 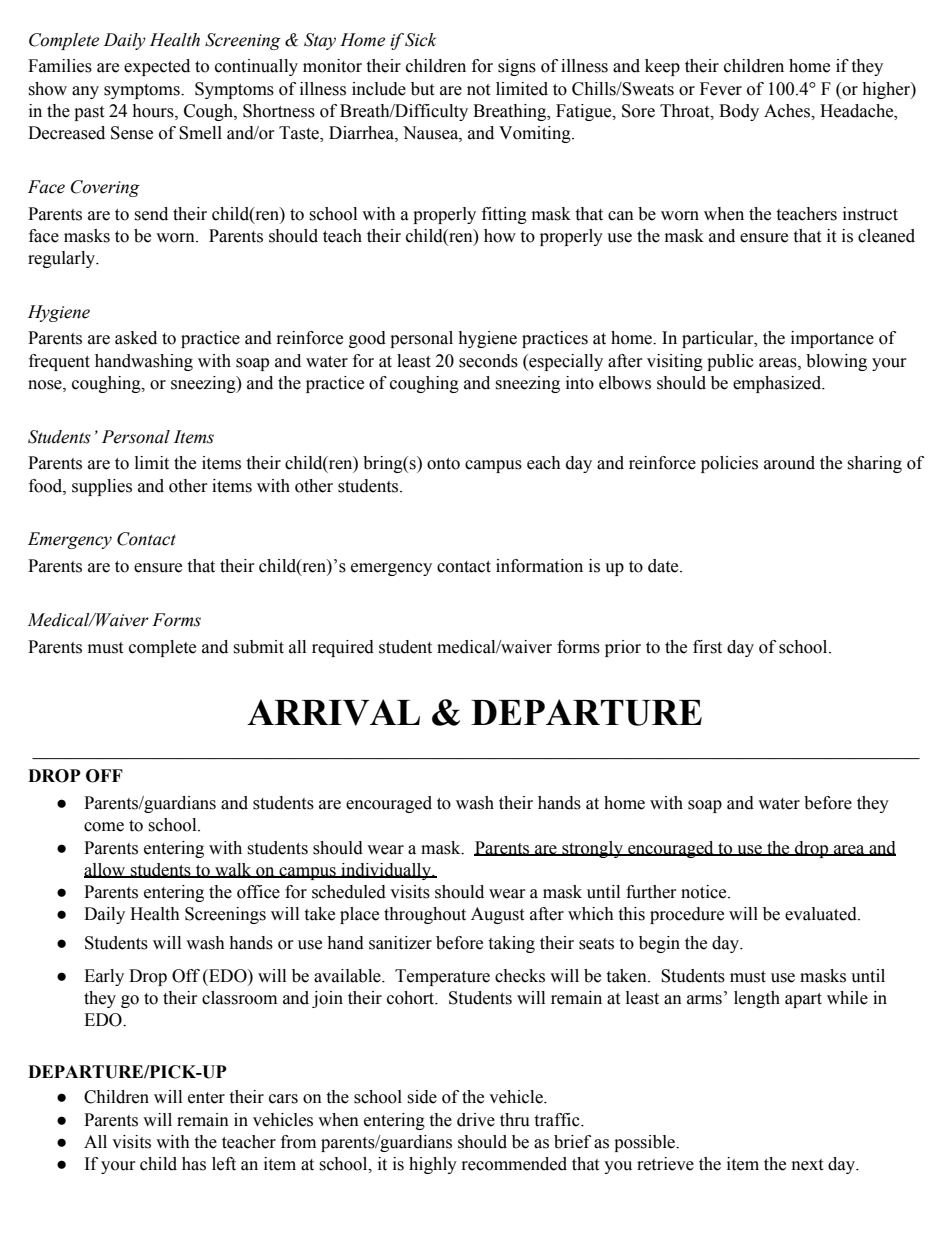 What do you see at coordinates (504, 215) in the screenshot?
I see `fitting` at bounding box center [504, 215].
